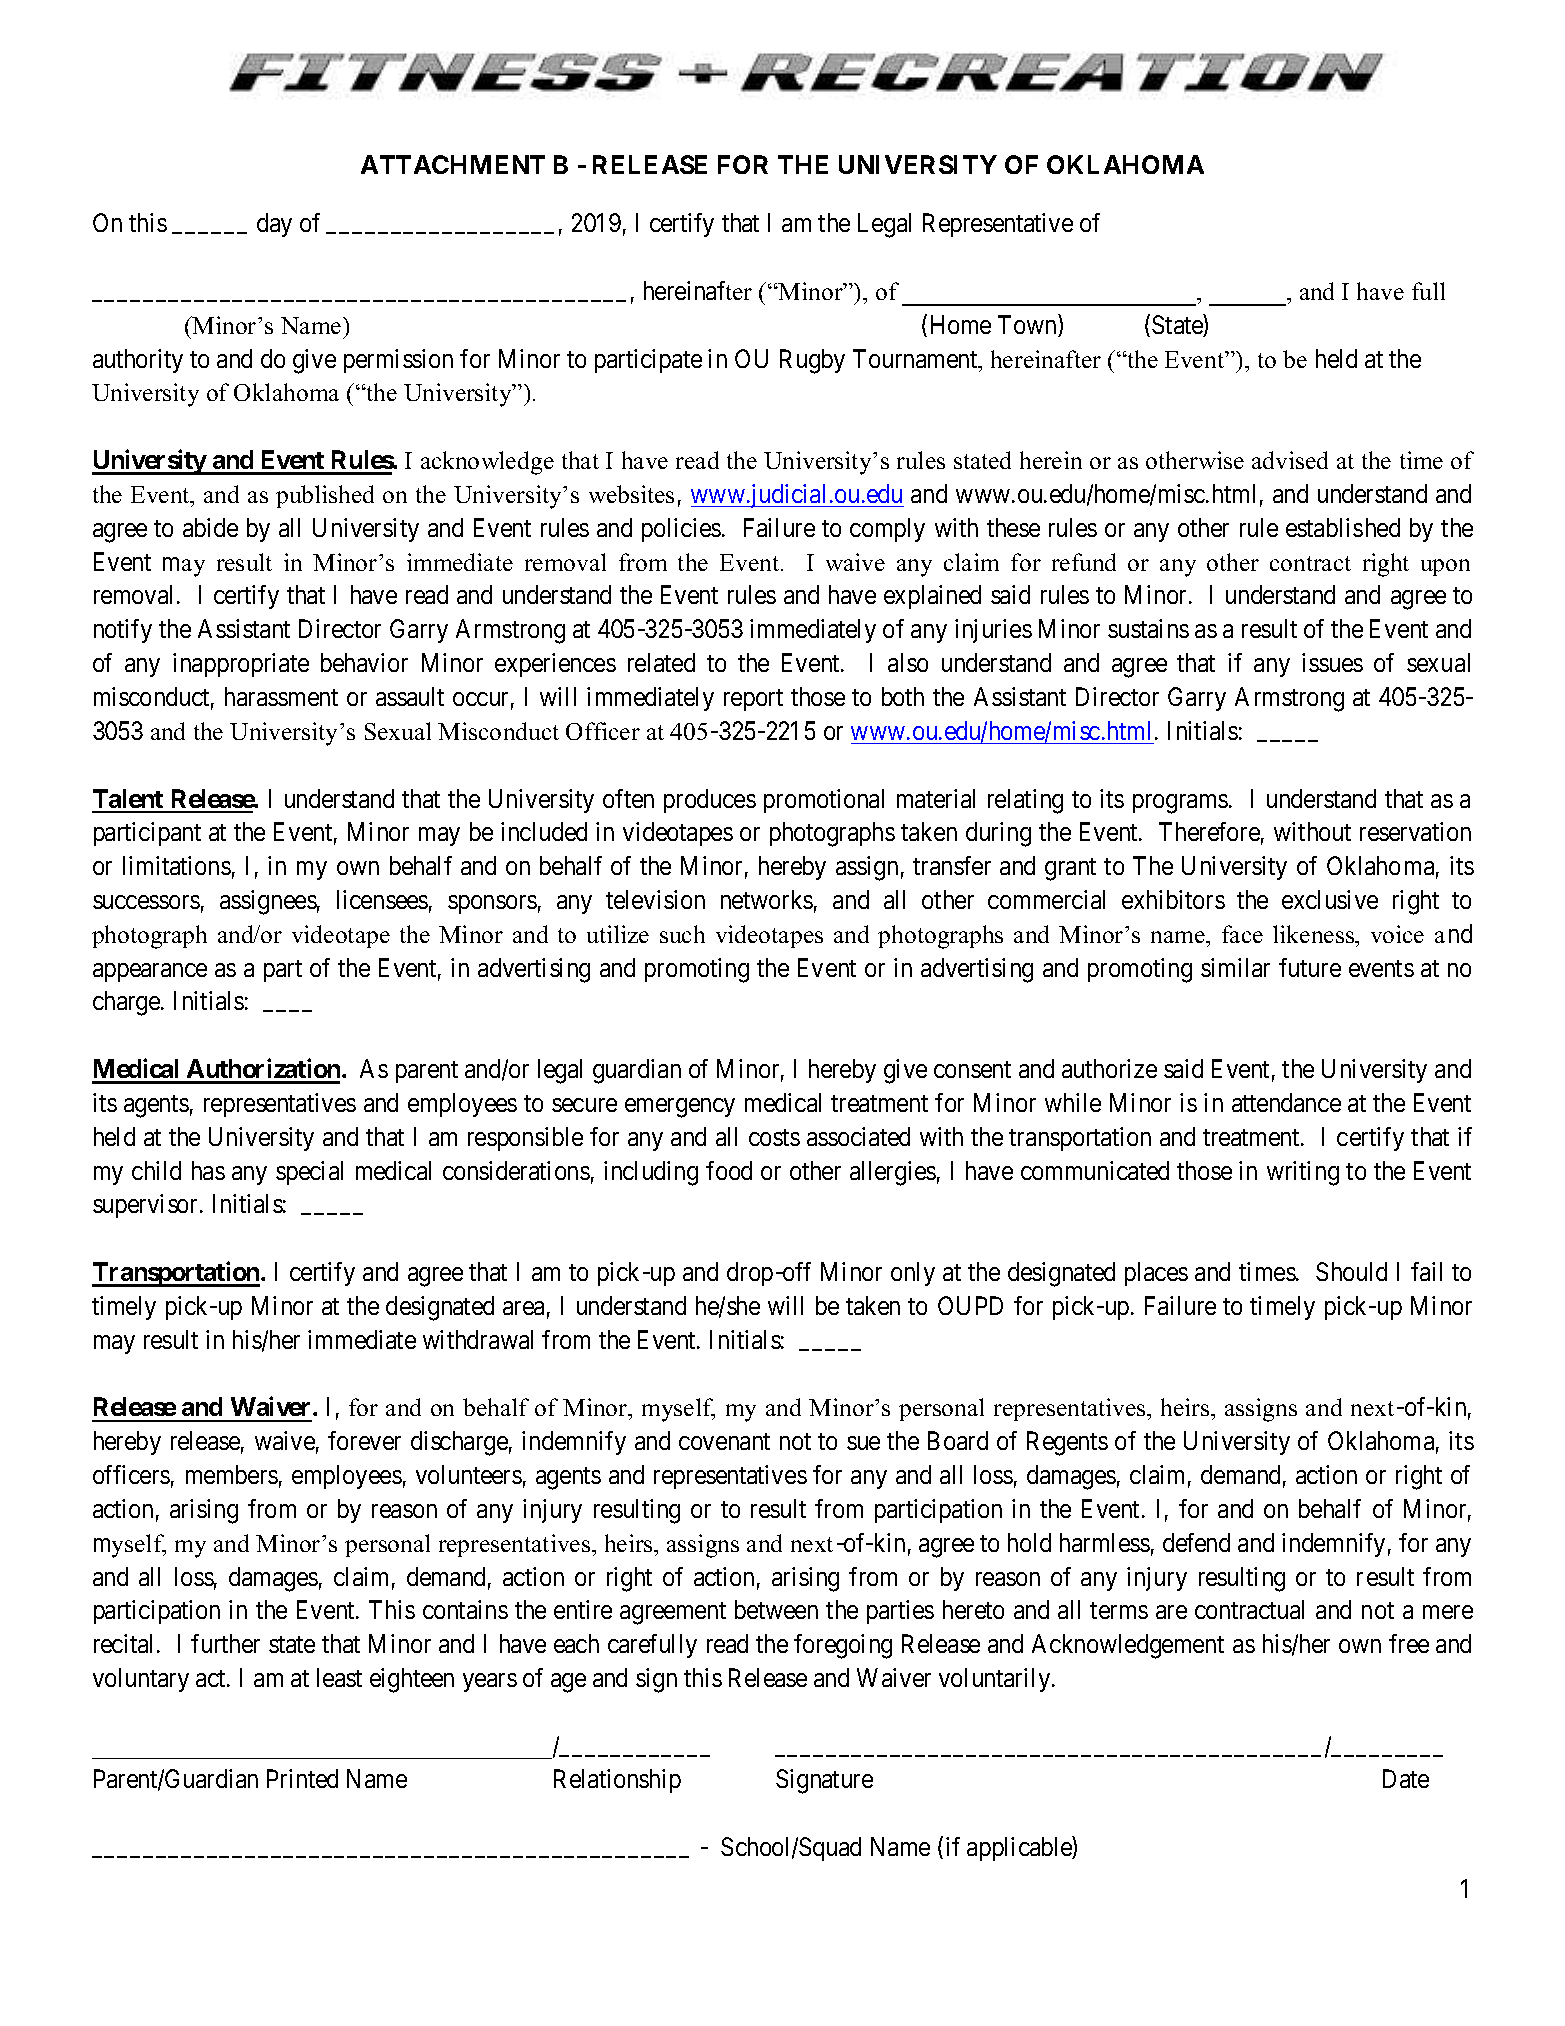  Describe the element at coordinates (274, 225) in the screenshot. I see `day` at that location.
